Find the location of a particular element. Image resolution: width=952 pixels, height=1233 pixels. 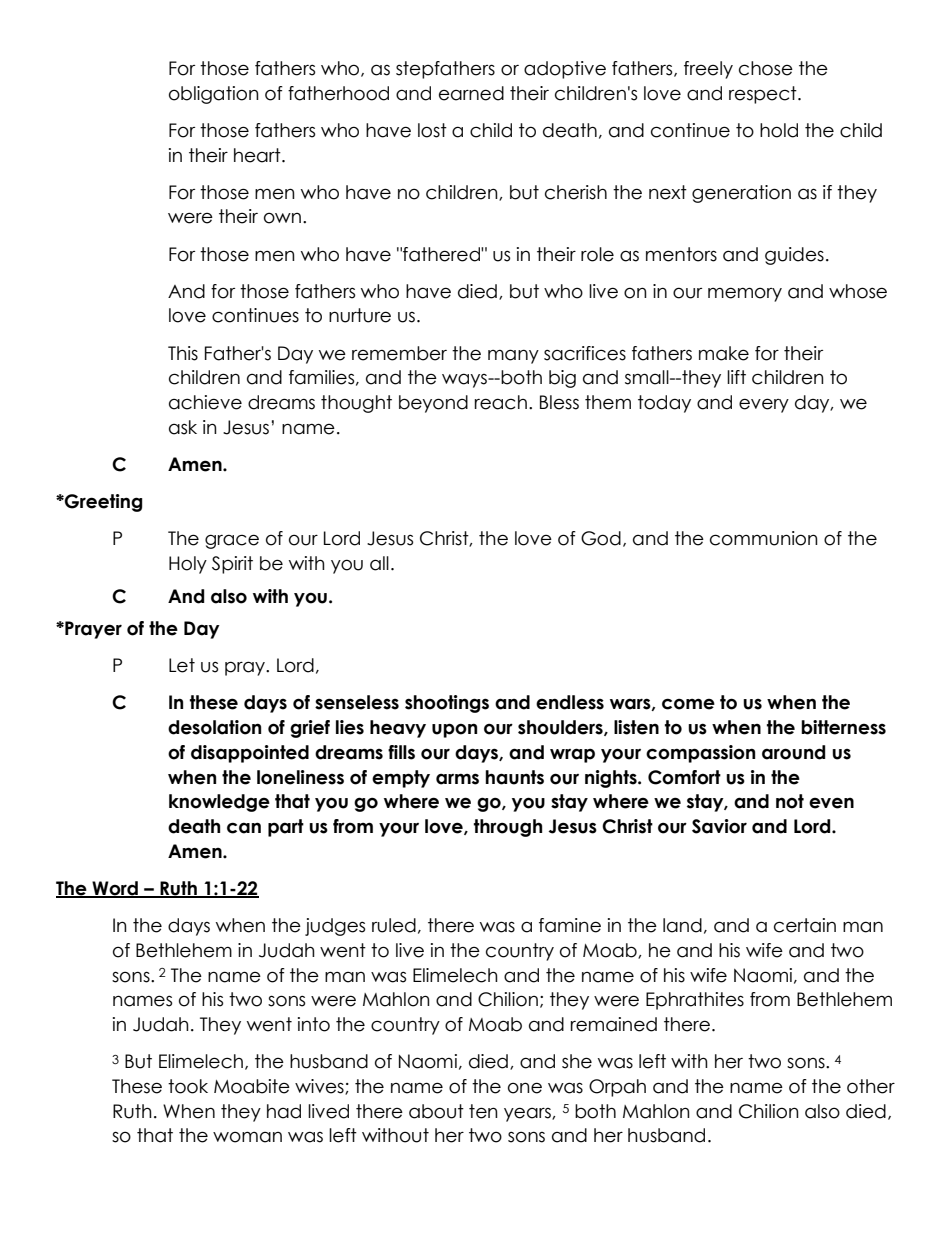

communion is located at coordinates (764, 538).
